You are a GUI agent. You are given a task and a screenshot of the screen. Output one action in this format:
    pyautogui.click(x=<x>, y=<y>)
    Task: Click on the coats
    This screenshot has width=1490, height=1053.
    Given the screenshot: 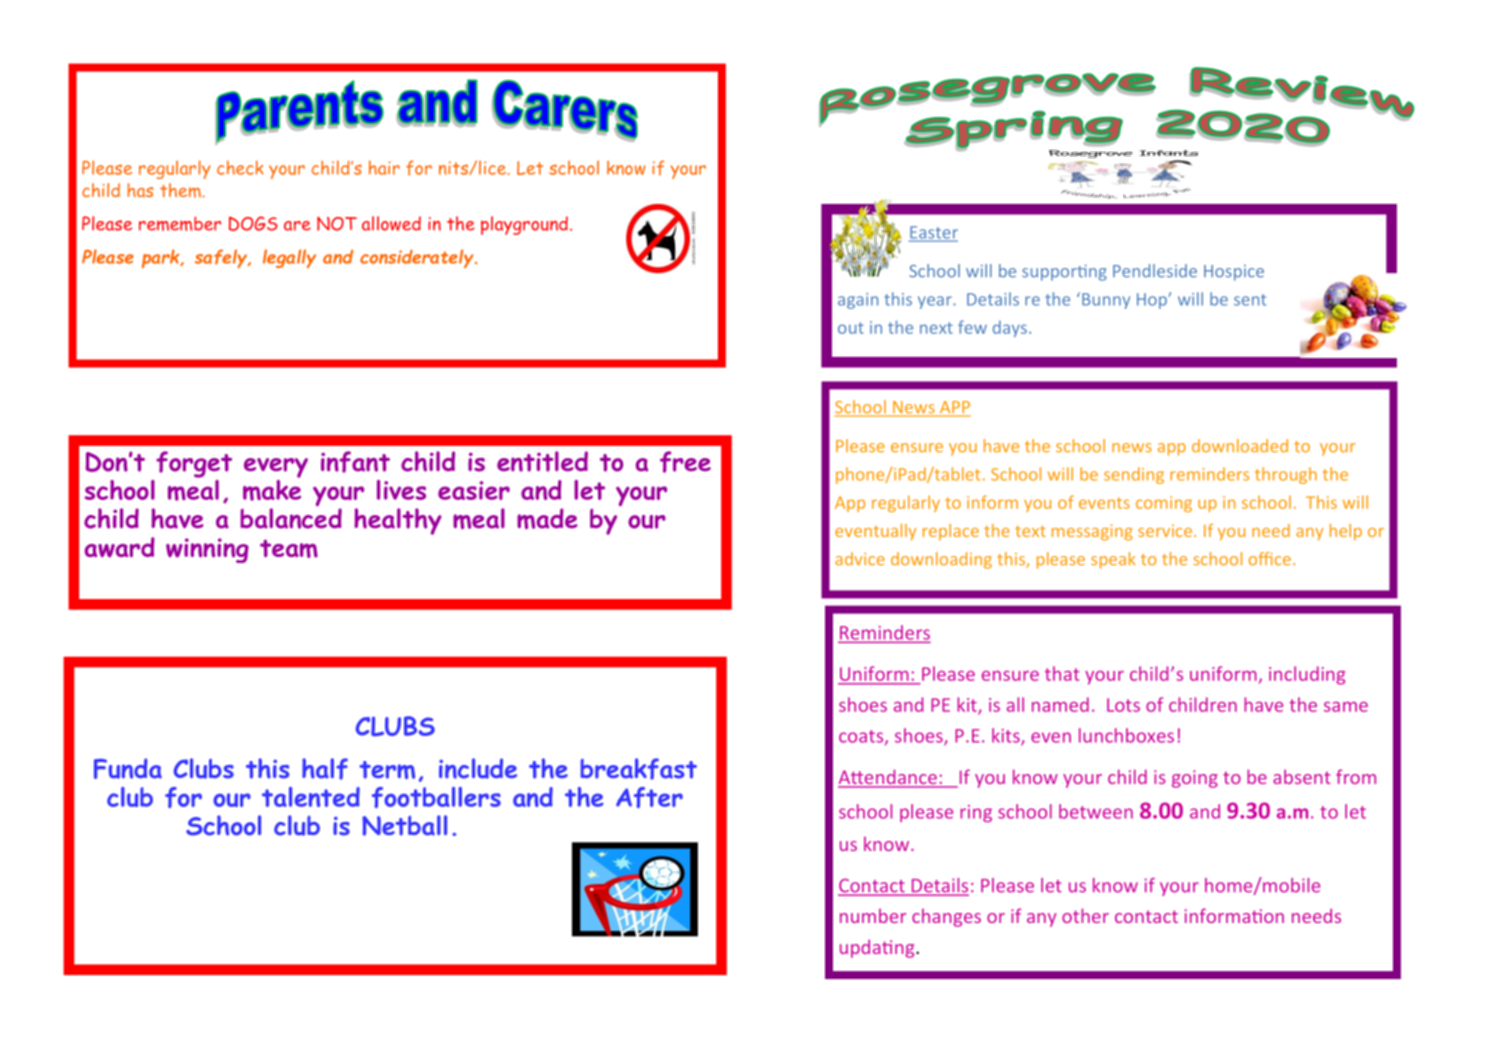 What is the action you would take?
    pyautogui.click(x=862, y=737)
